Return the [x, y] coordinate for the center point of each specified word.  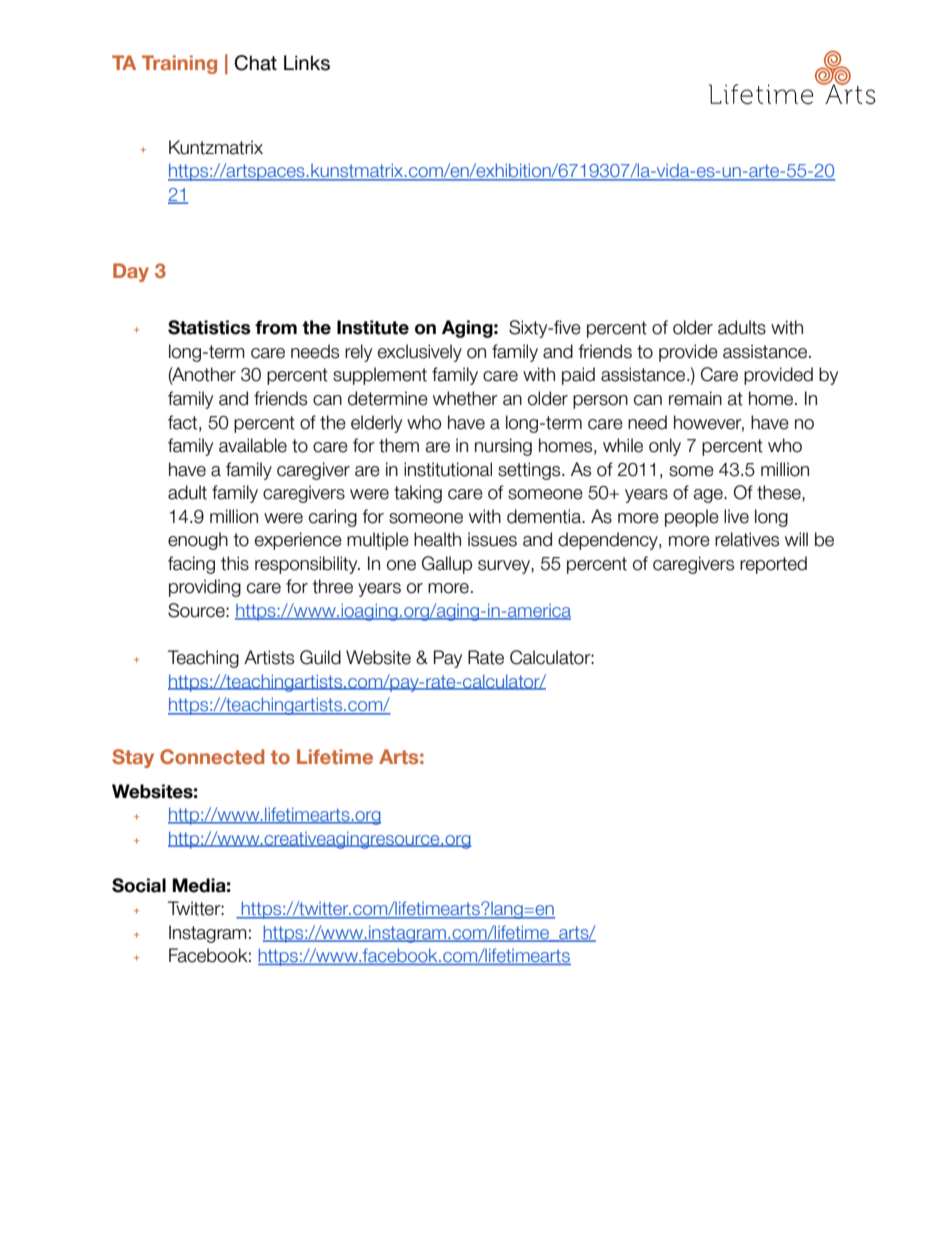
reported [773, 565]
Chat [255, 63]
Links [307, 63]
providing [205, 588]
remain [695, 398]
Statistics [209, 327]
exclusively [420, 353]
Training [179, 64]
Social [139, 885]
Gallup [447, 565]
